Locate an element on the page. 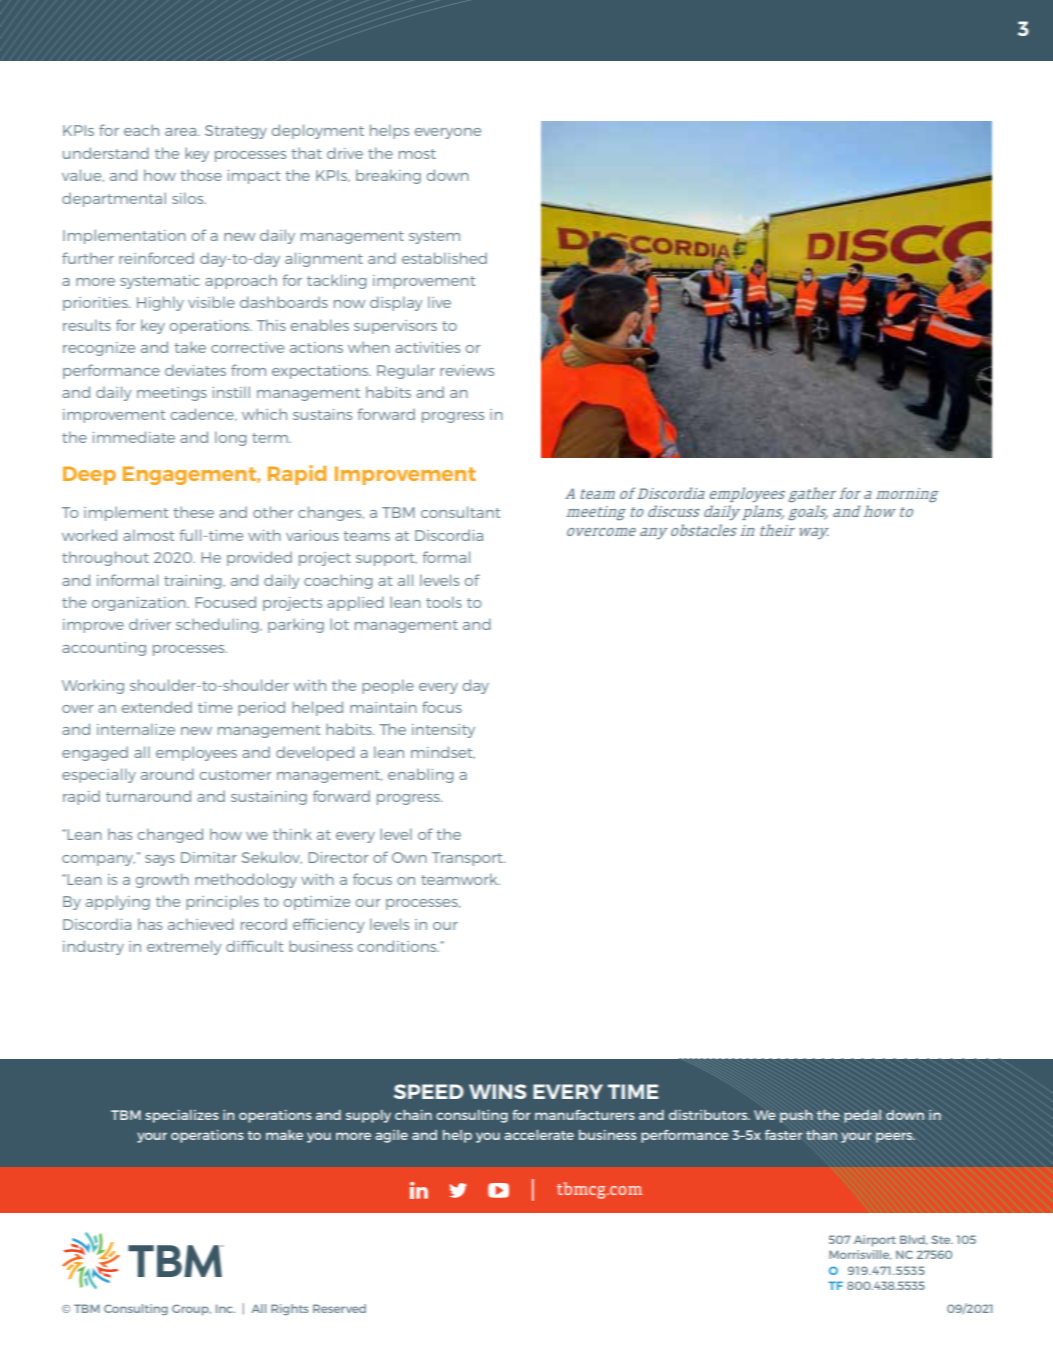 The image size is (1053, 1363). those is located at coordinates (201, 175).
